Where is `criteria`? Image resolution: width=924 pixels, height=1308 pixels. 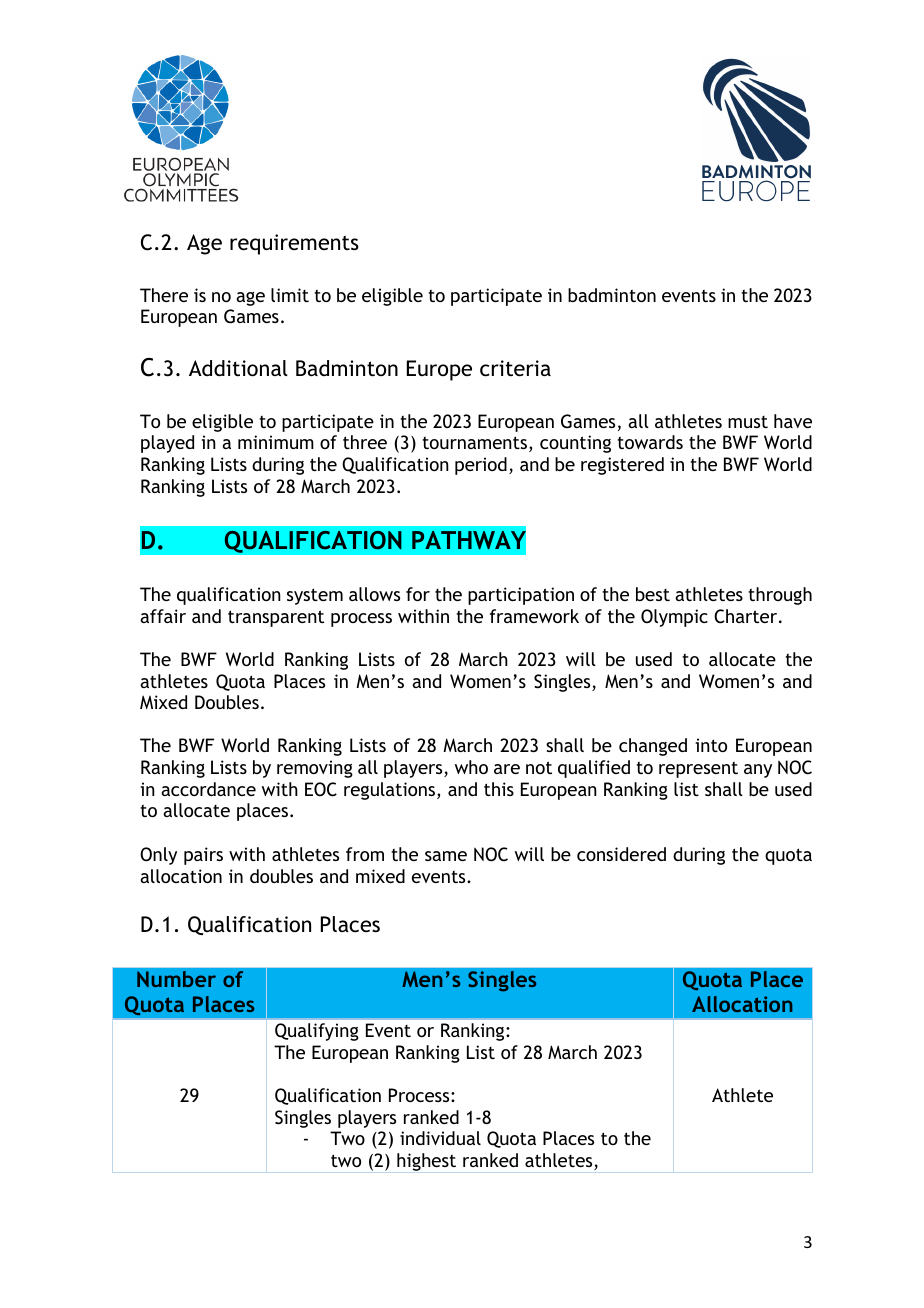 criteria is located at coordinates (515, 368).
